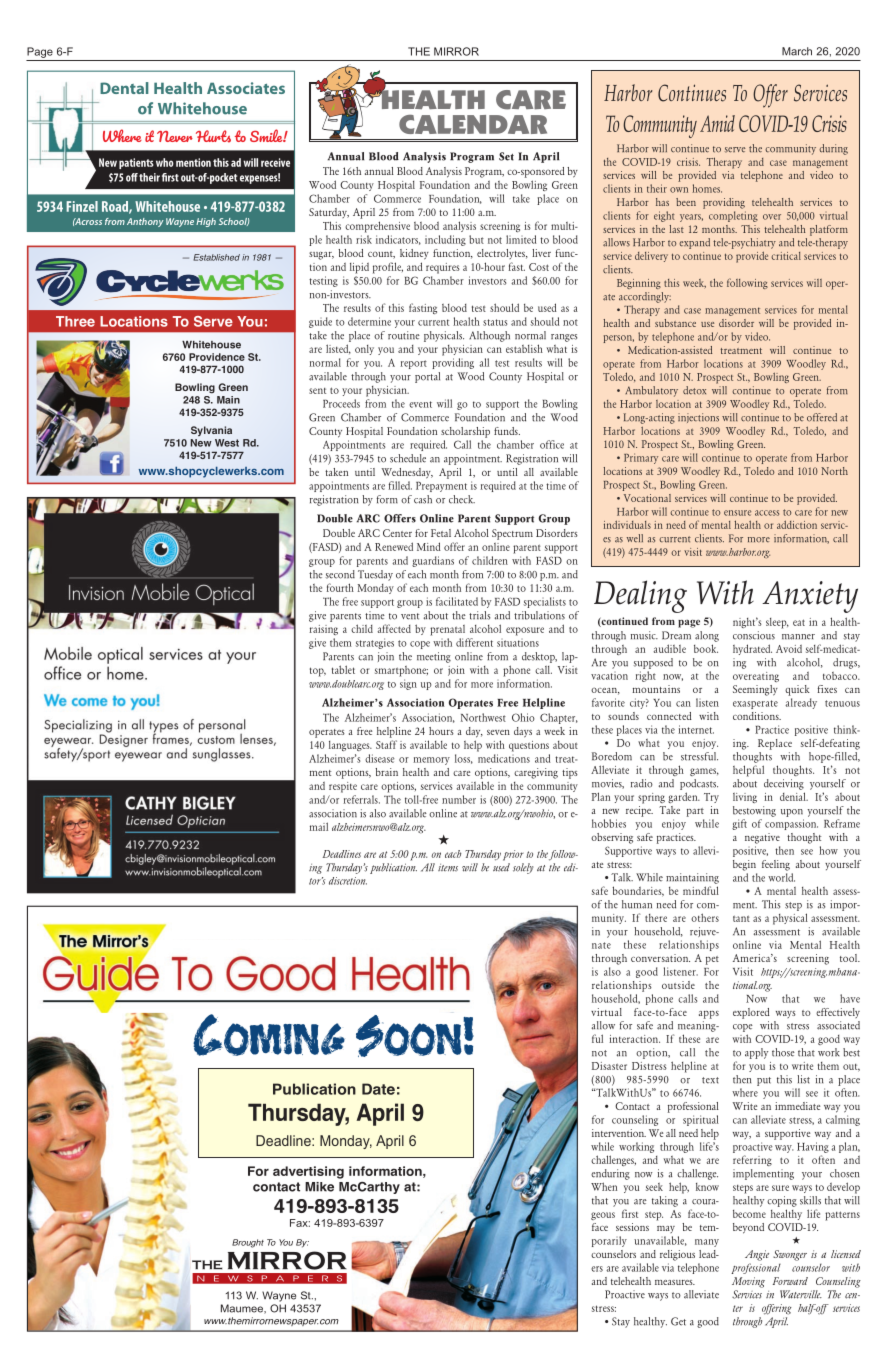  What do you see at coordinates (211, 431) in the screenshot?
I see `Sylvania` at bounding box center [211, 431].
